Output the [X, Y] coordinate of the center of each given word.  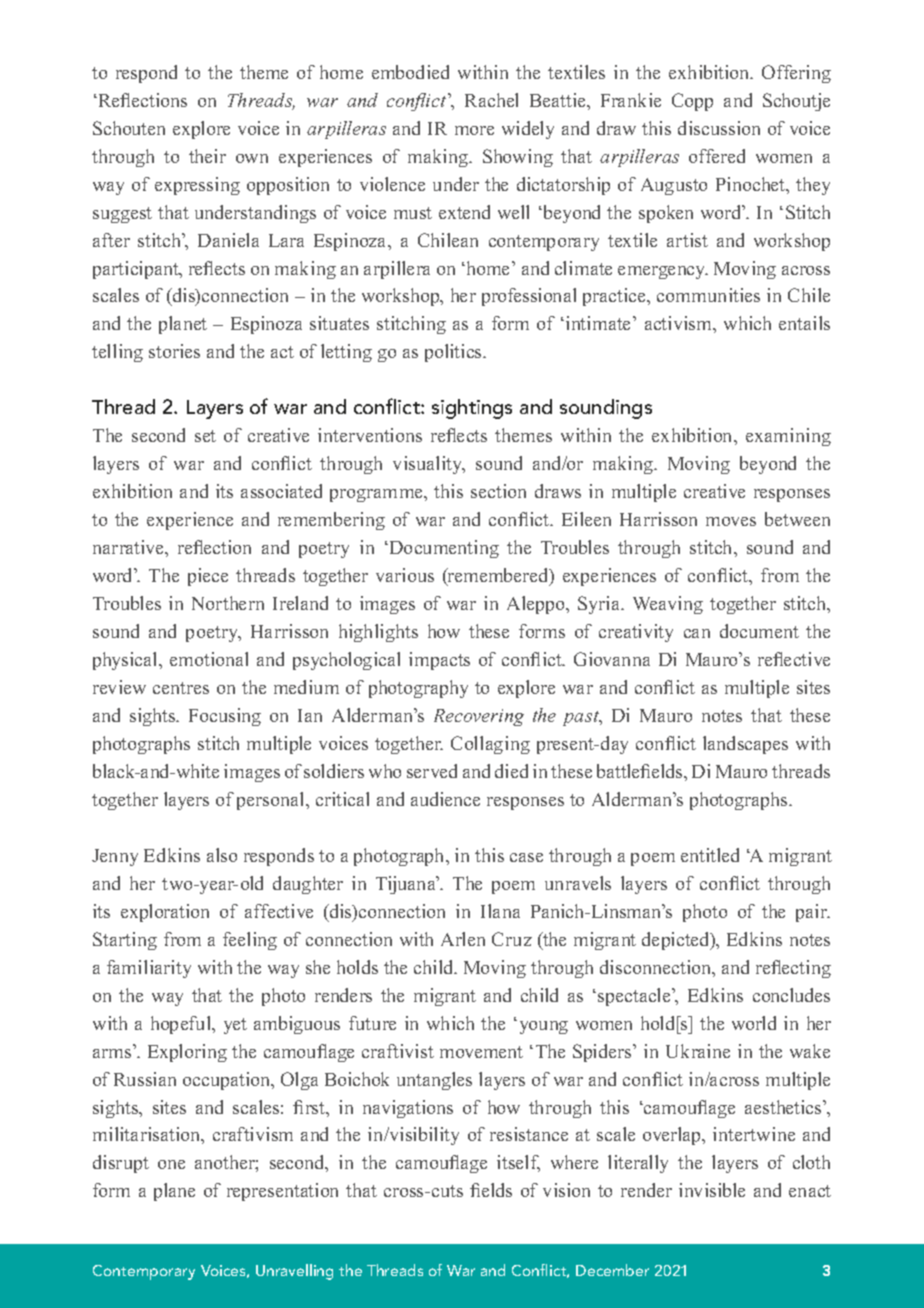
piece [208, 577]
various [405, 575]
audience [445, 799]
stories [174, 351]
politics [455, 353]
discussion [719, 128]
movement [481, 1052]
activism [680, 324]
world [754, 1023]
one [171, 1164]
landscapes [745, 745]
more [474, 130]
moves [731, 521]
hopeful [182, 1025]
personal [272, 801]
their [207, 156]
